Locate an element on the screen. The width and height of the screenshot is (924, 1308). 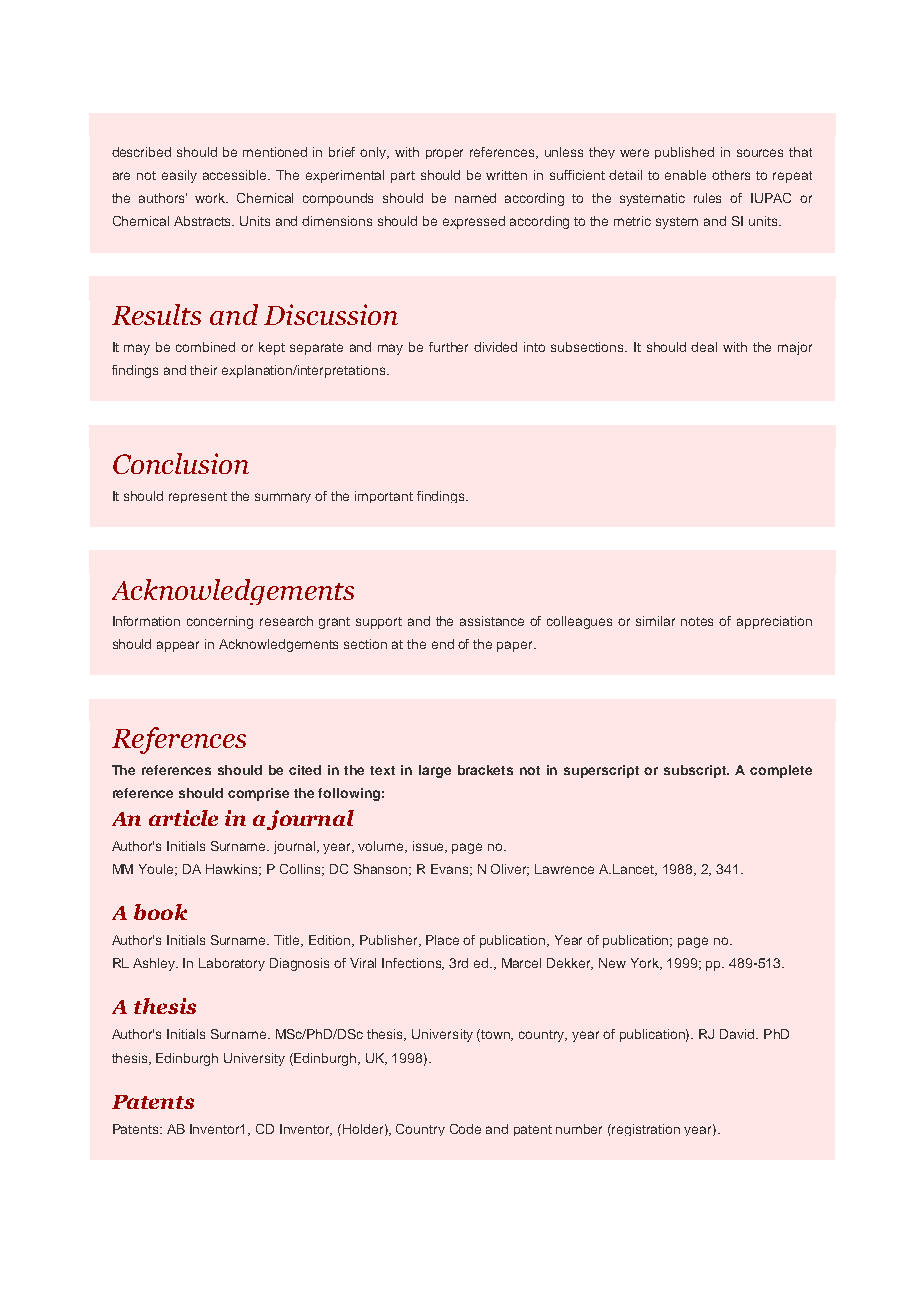
important is located at coordinates (384, 497).
